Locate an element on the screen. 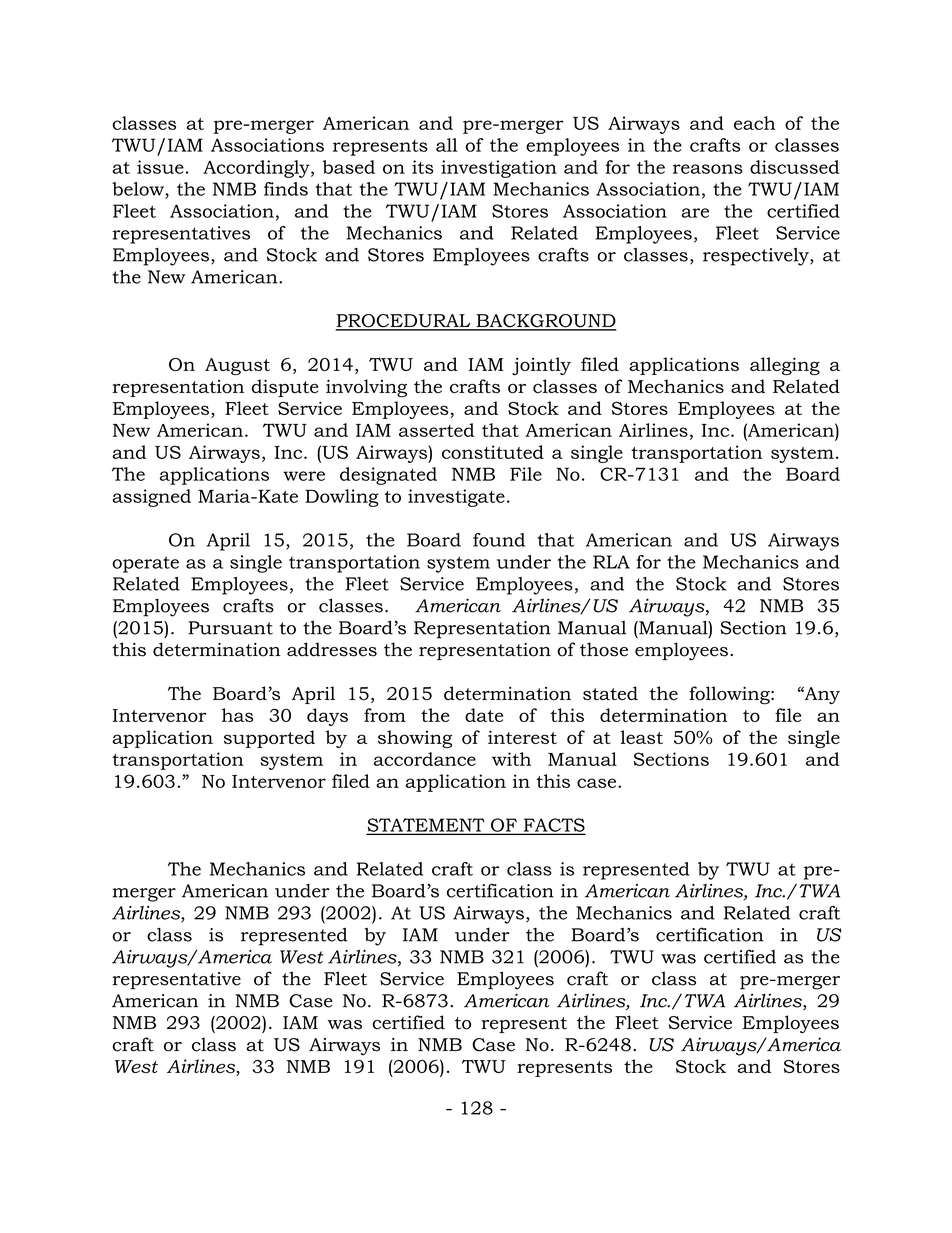  reasons is located at coordinates (708, 169).
